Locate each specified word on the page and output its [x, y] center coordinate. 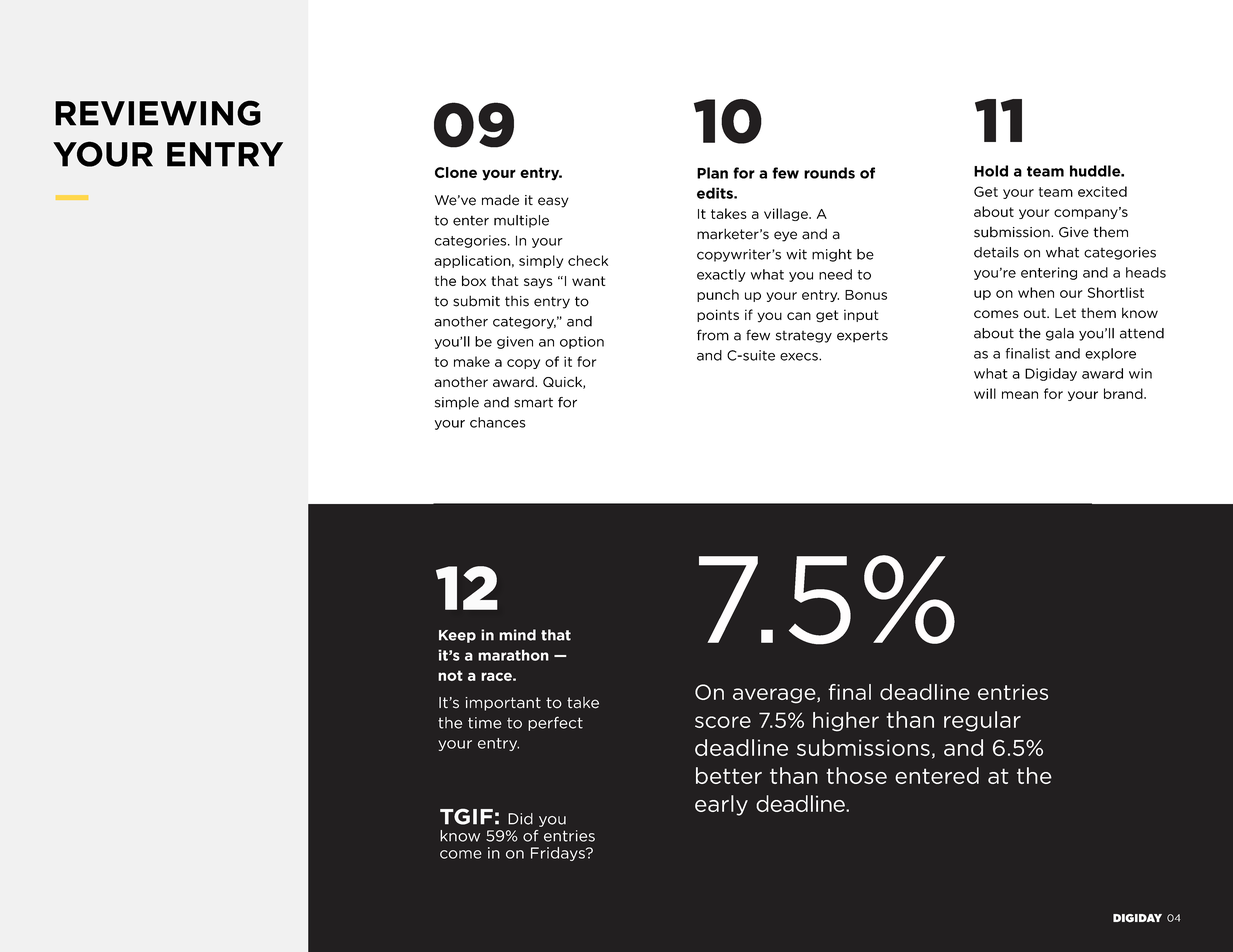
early [721, 805]
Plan [712, 173]
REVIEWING [158, 113]
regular [982, 721]
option [582, 342]
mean [1020, 395]
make [472, 361]
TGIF [466, 816]
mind [517, 635]
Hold [991, 171]
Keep [457, 636]
